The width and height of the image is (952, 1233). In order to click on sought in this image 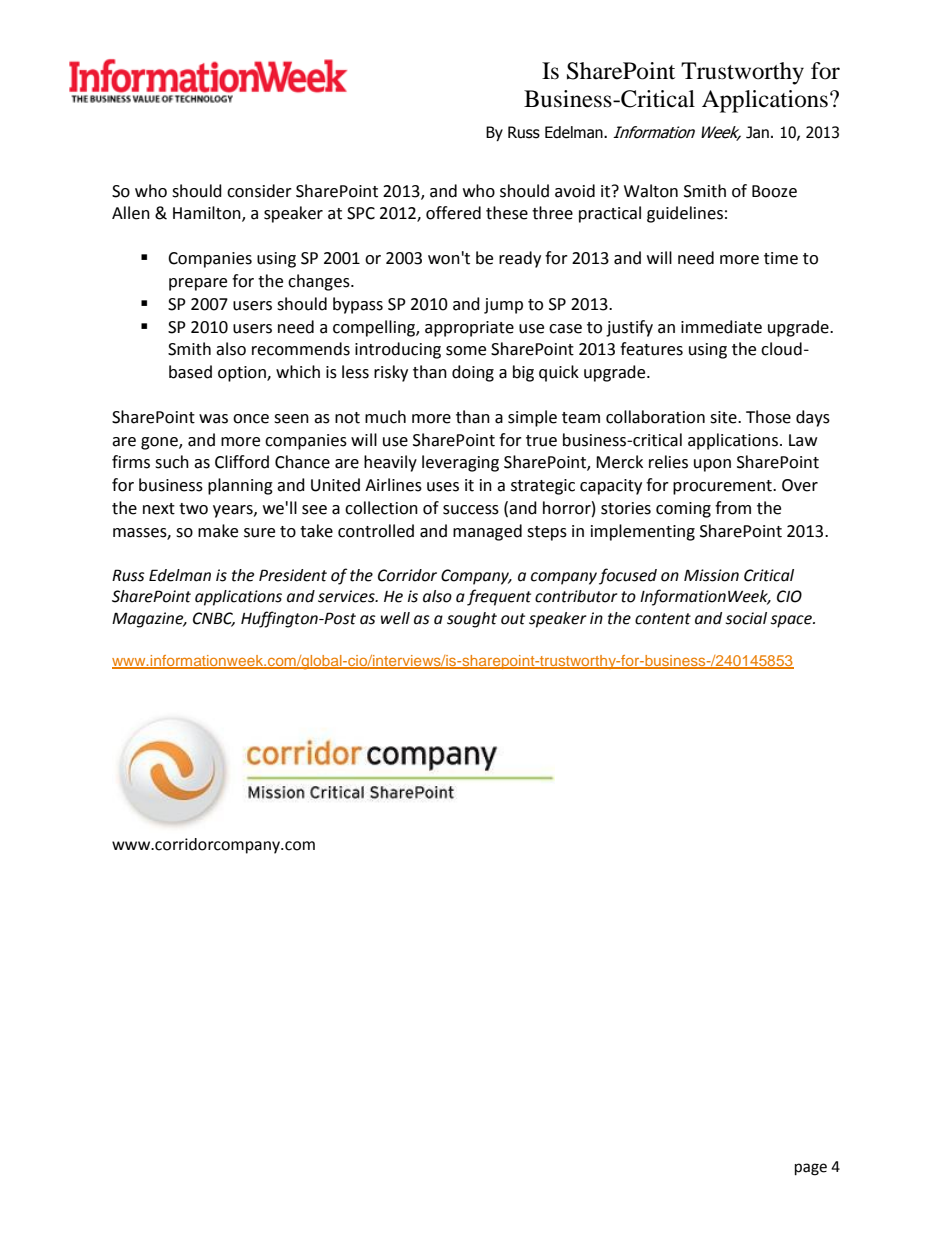, I will do `click(472, 620)`.
